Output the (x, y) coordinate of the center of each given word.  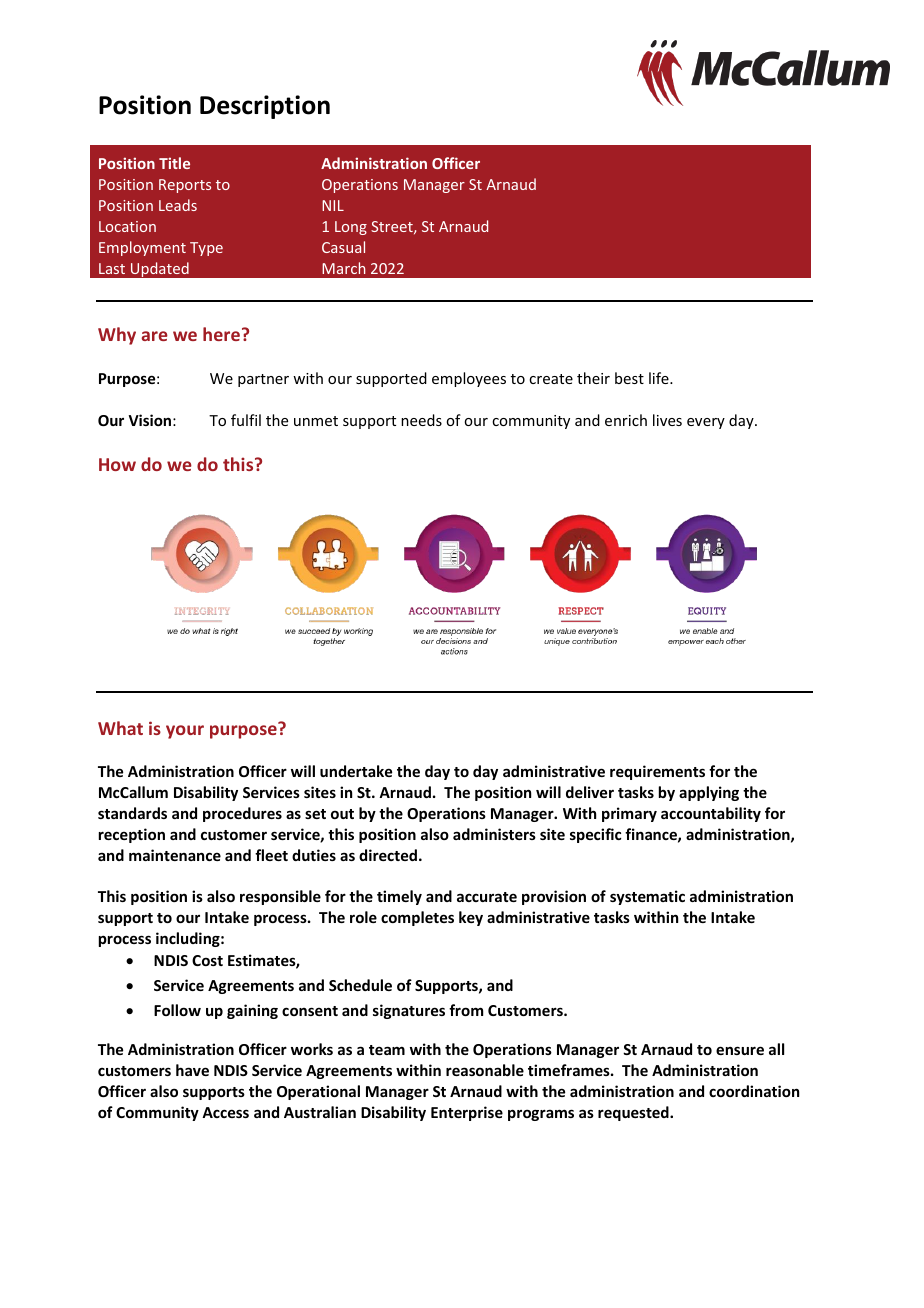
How (117, 464)
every (706, 423)
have (192, 1070)
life (660, 378)
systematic (647, 897)
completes (417, 918)
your (185, 732)
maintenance (175, 855)
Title (174, 163)
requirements (657, 772)
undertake (356, 771)
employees (469, 379)
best (629, 378)
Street (393, 227)
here (221, 334)
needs (421, 420)
